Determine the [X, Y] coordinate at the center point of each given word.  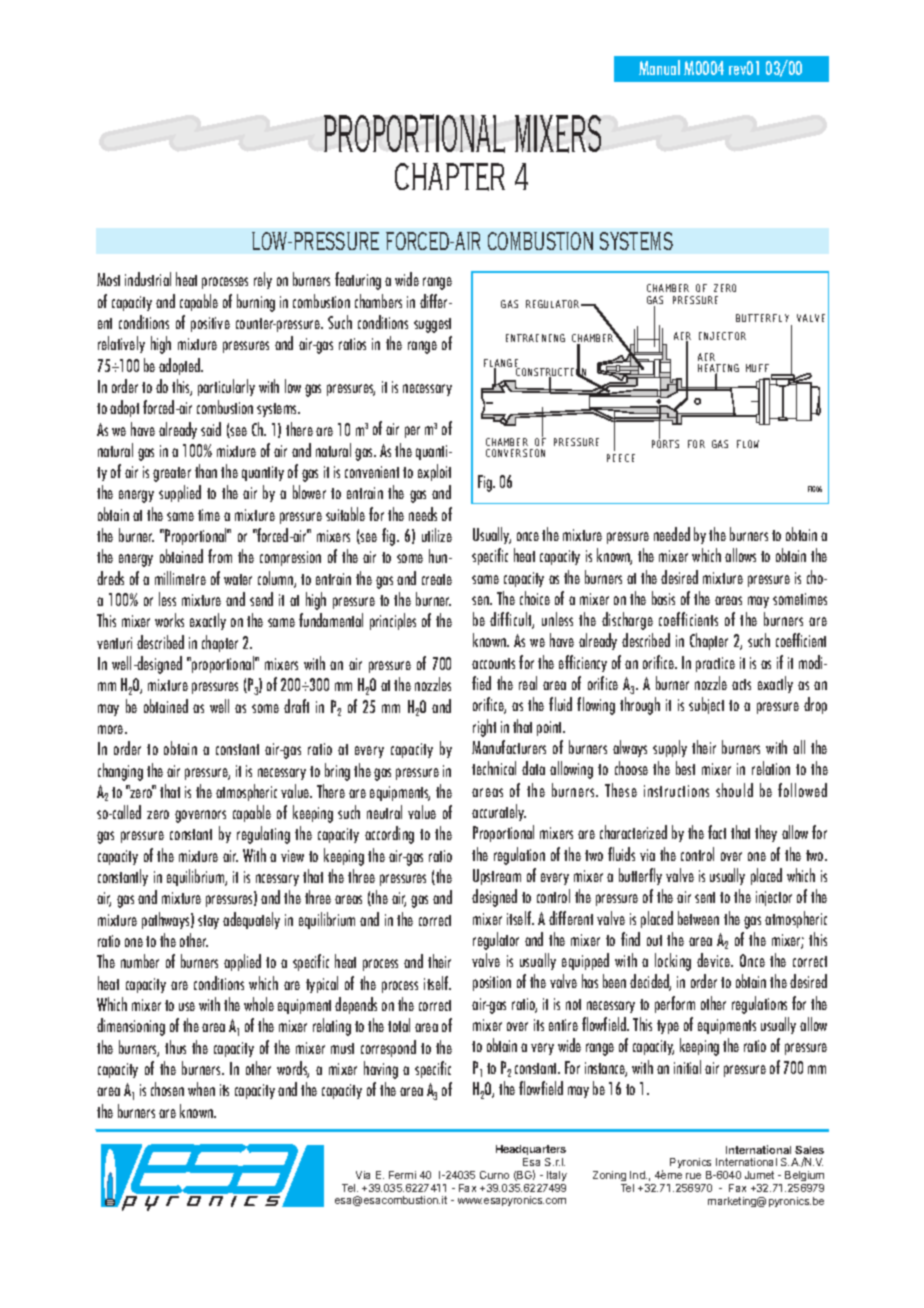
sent [705, 897]
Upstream [497, 877]
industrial [148, 279]
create [437, 579]
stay [208, 922]
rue [693, 1176]
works [169, 620]
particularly [226, 387]
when [201, 1089]
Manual [659, 67]
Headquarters [531, 1150]
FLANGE [502, 364]
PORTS [665, 444]
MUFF [759, 369]
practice [715, 664]
